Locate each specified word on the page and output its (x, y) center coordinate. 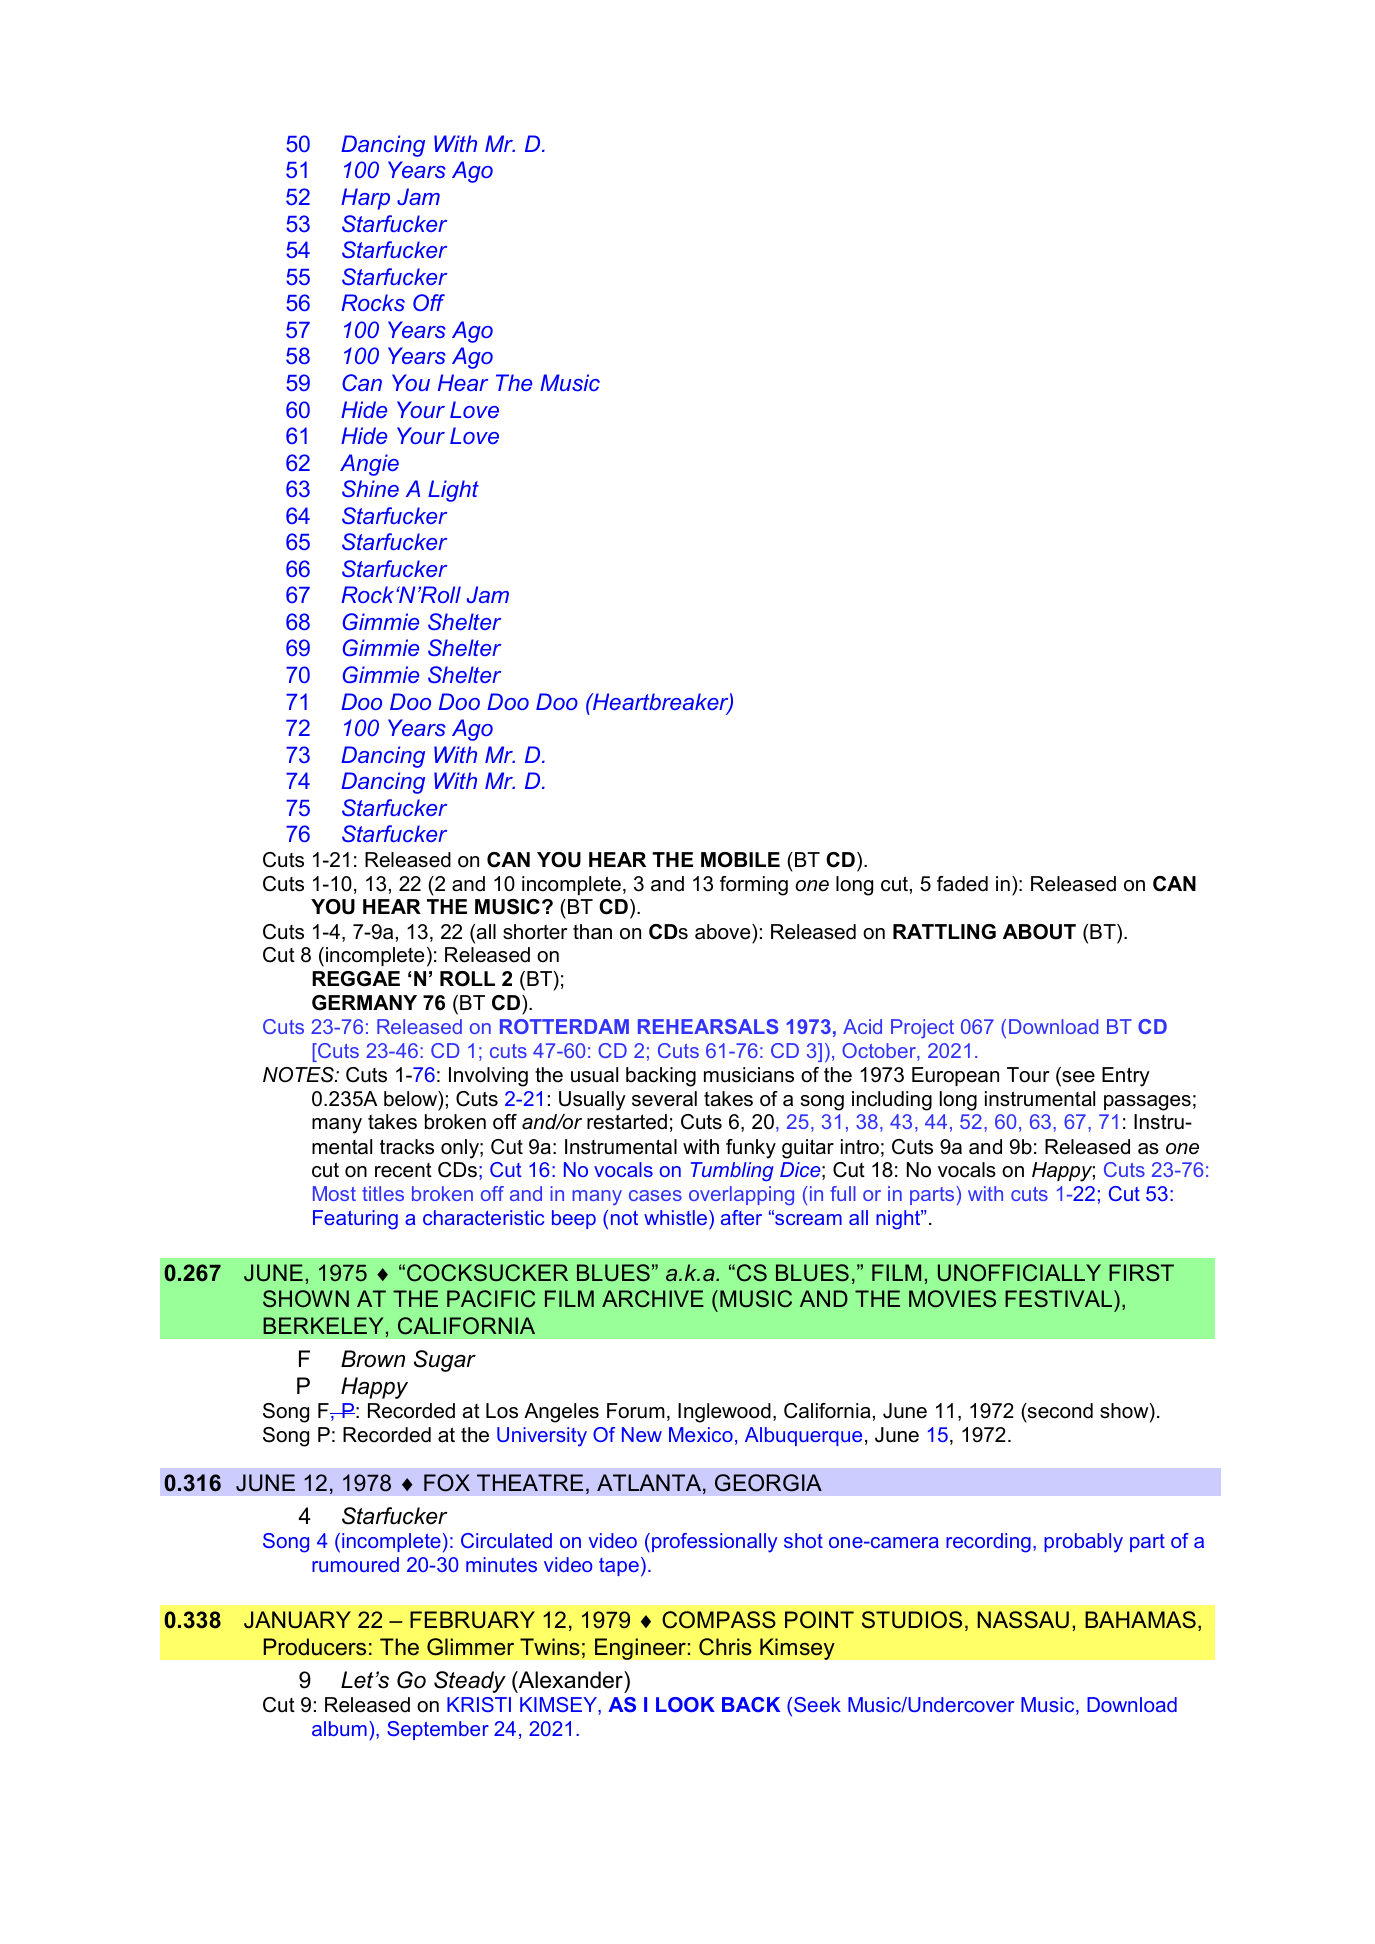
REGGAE (356, 979)
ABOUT (1039, 932)
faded (962, 884)
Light (453, 491)
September (438, 1730)
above (724, 932)
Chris (725, 1647)
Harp (365, 199)
